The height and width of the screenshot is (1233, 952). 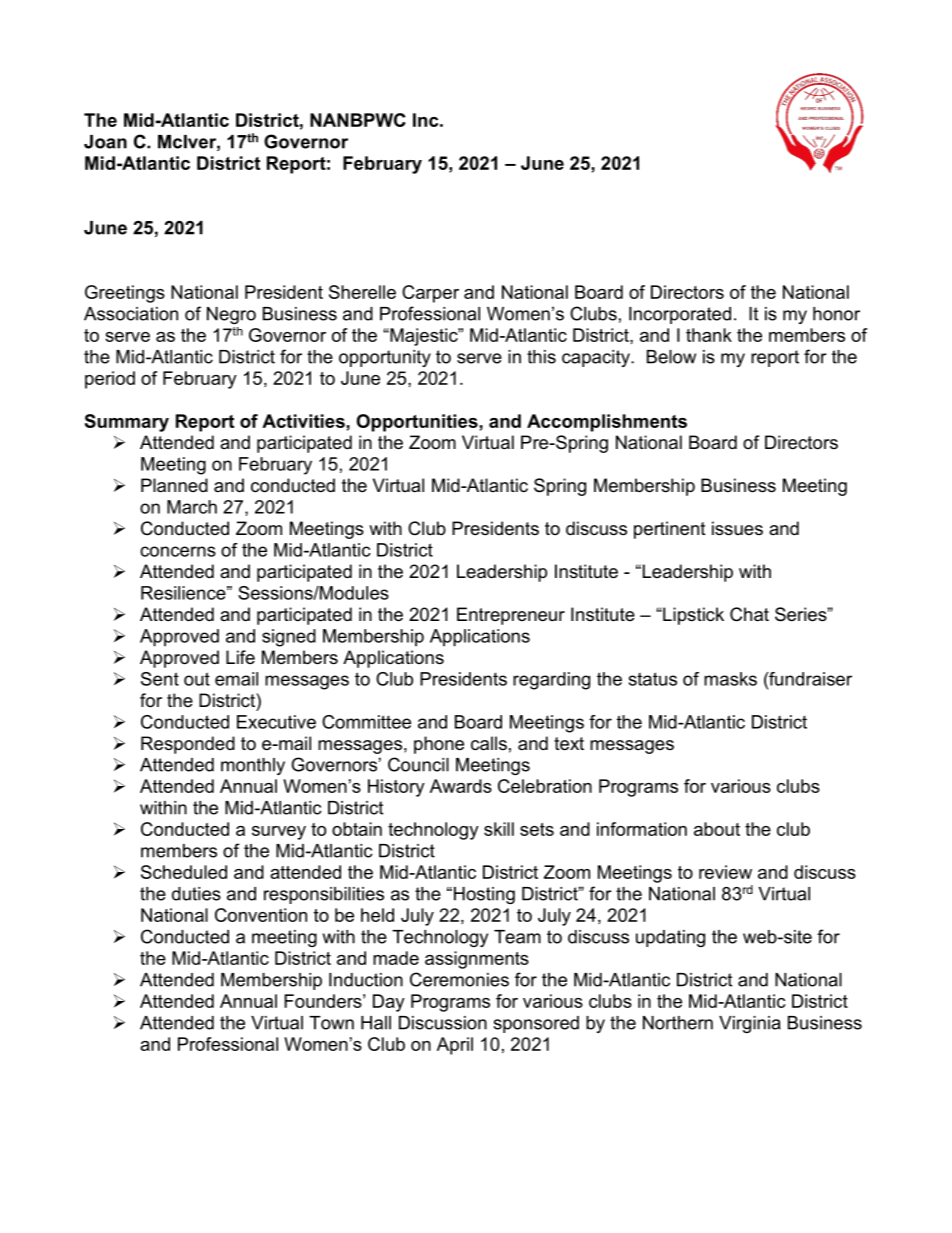 I want to click on calls, so click(x=489, y=743).
